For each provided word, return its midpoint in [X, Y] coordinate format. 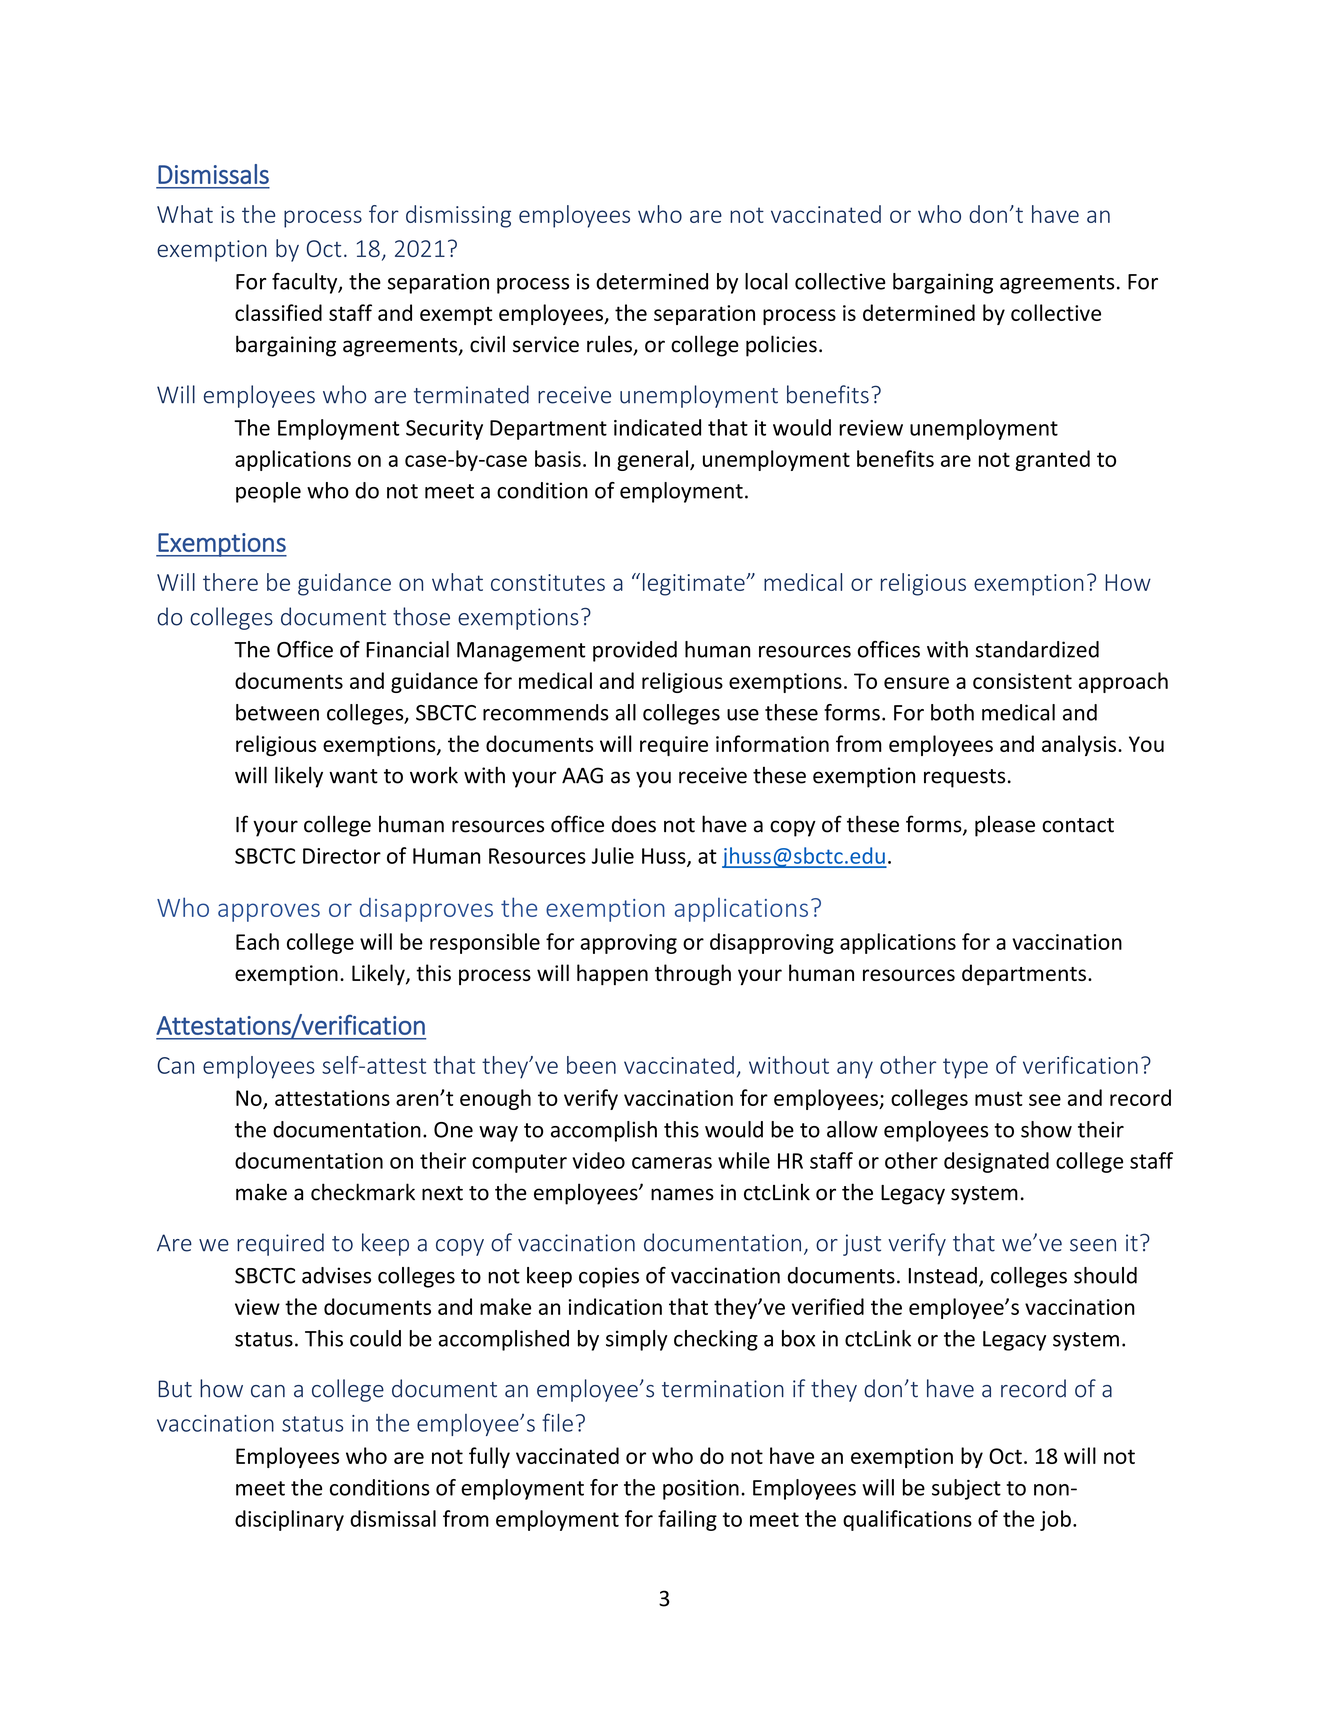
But [175, 1389]
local [766, 281]
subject [966, 1489]
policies [781, 346]
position [701, 1490]
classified [278, 312]
